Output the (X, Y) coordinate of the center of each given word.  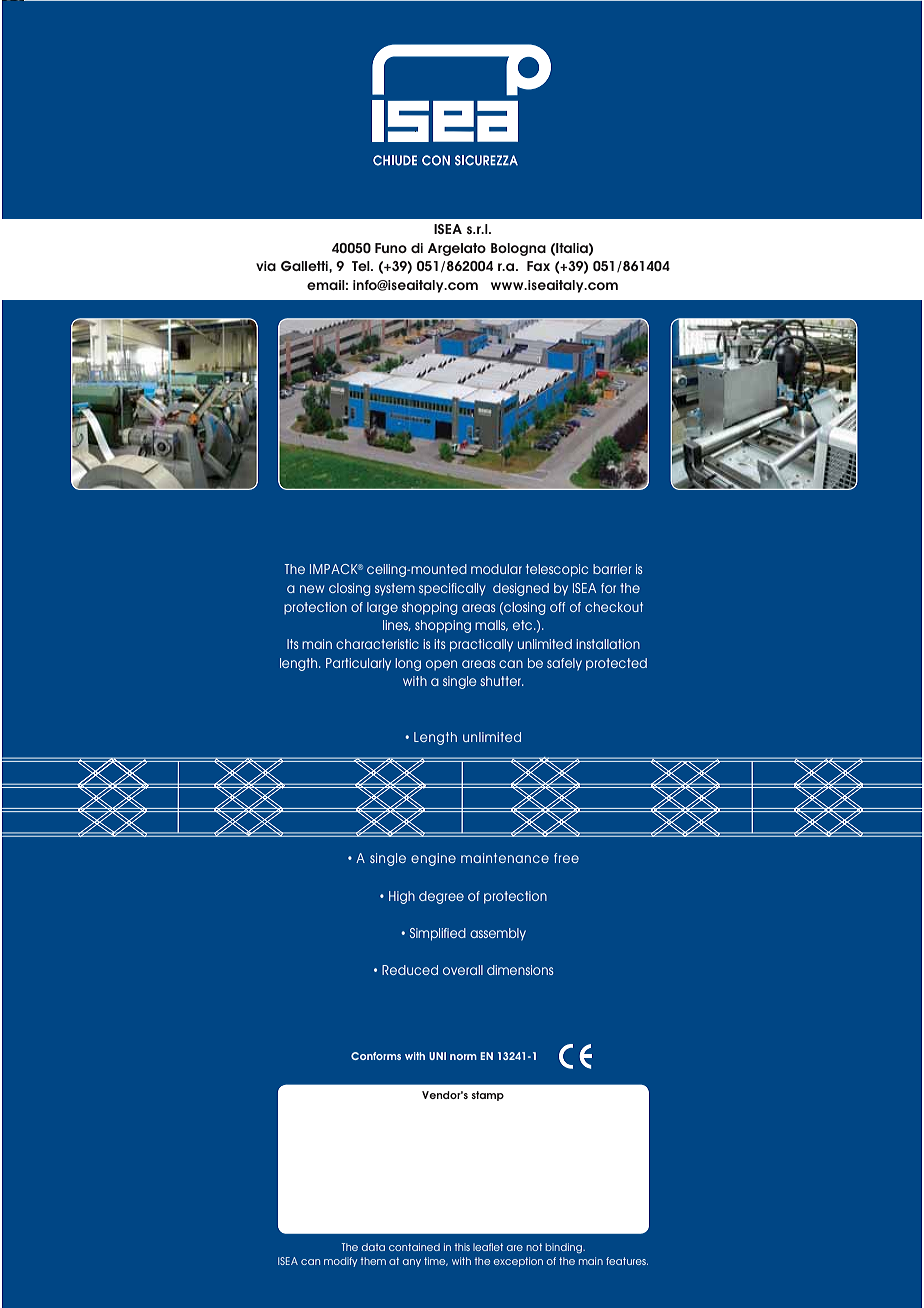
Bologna (518, 249)
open (441, 665)
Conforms (376, 1056)
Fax (538, 266)
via (266, 266)
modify (340, 1262)
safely (564, 664)
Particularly (358, 664)
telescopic (557, 570)
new (312, 589)
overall (463, 970)
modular (496, 569)
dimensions (520, 970)
